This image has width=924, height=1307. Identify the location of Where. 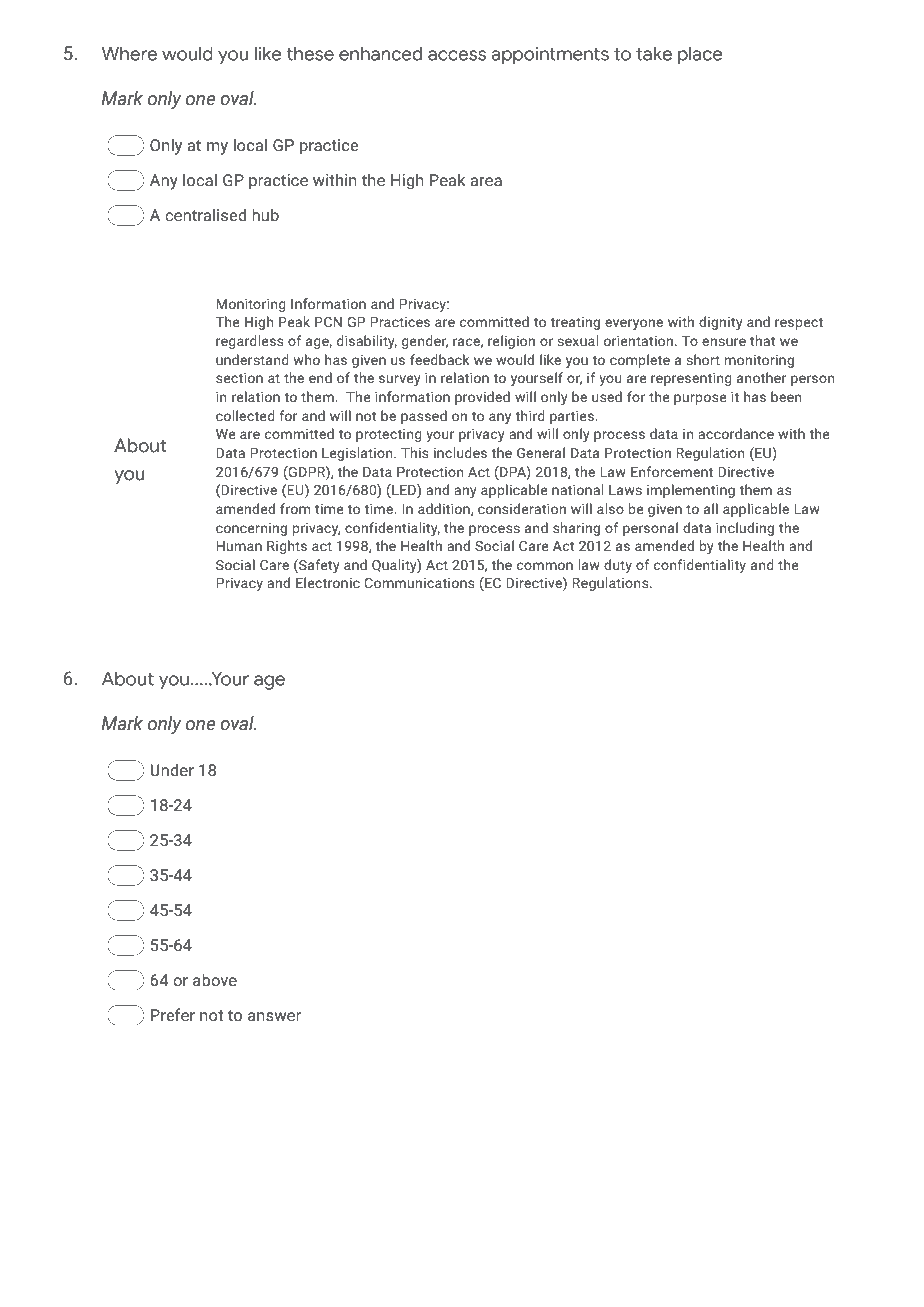
(129, 54).
